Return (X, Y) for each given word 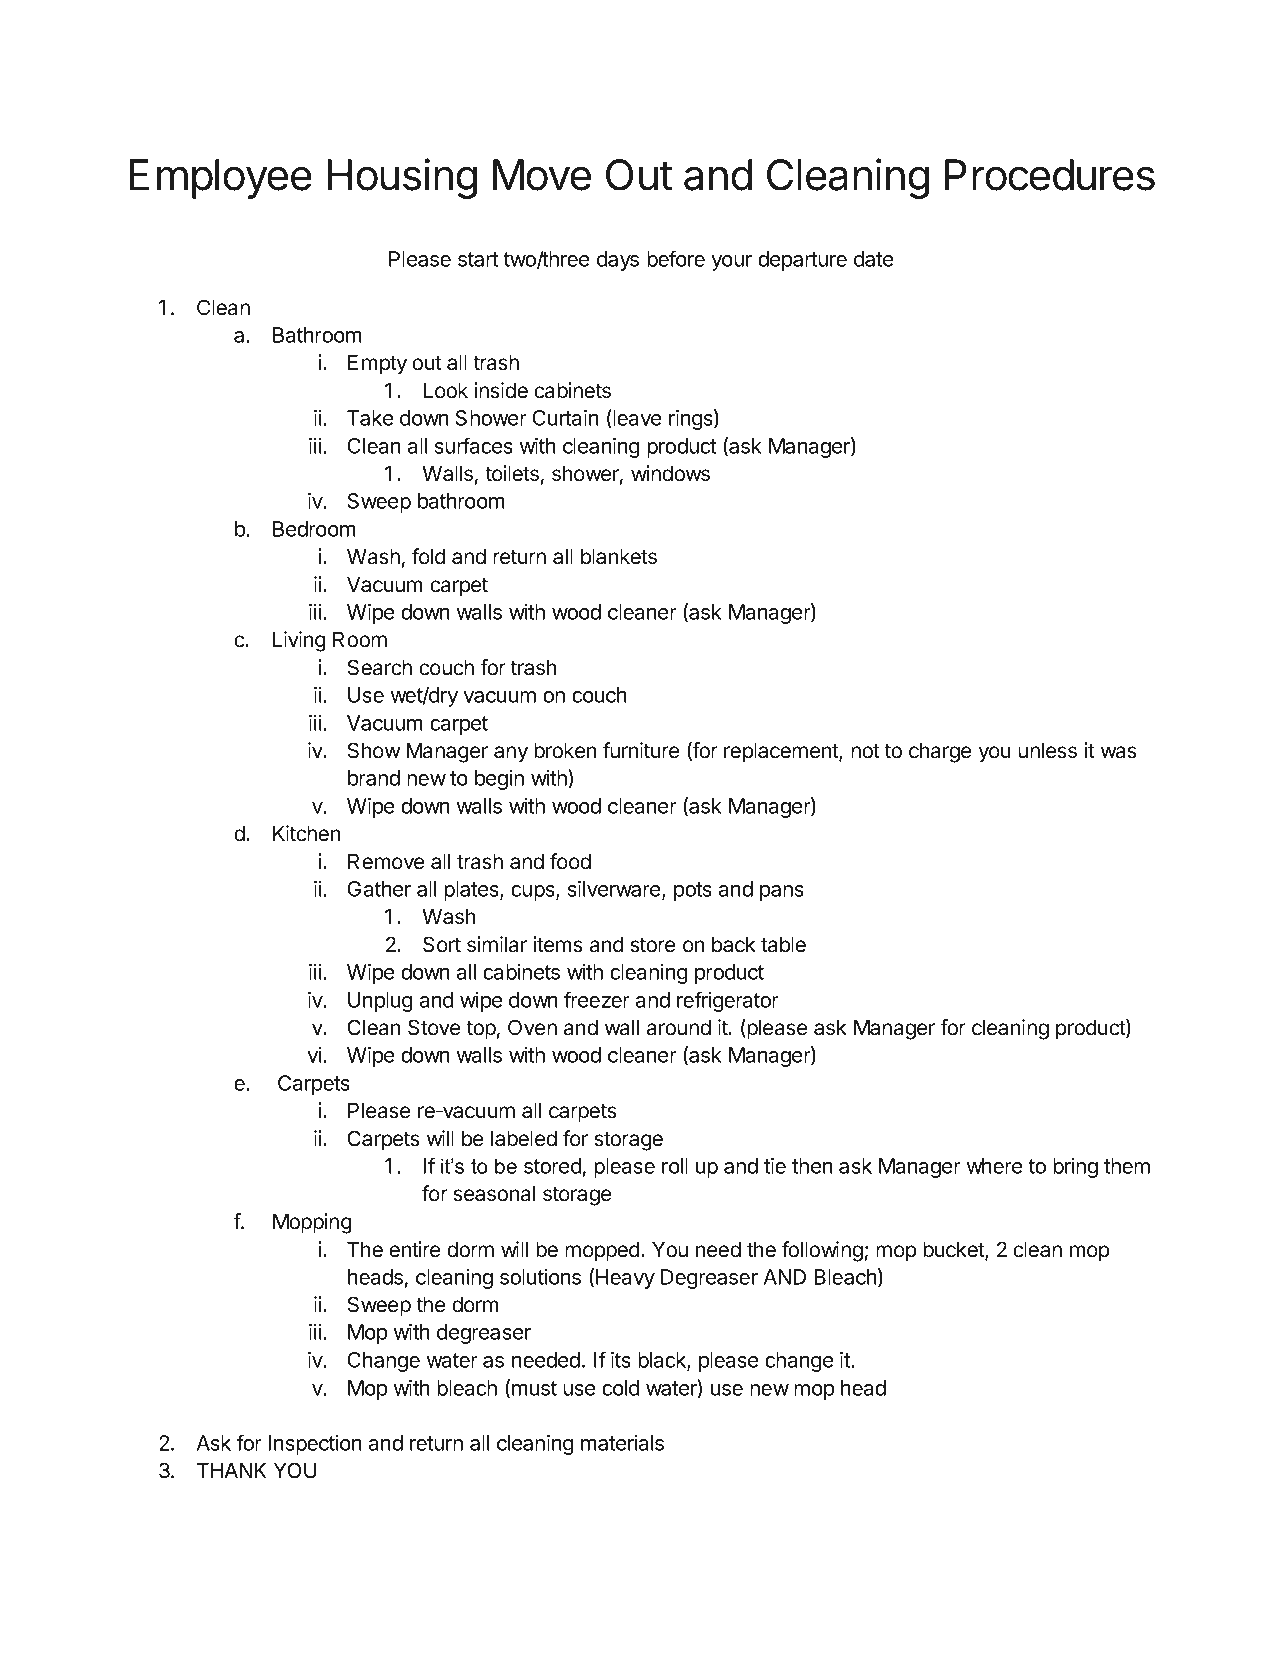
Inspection (315, 1445)
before (676, 258)
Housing (402, 178)
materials (622, 1443)
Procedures (1050, 175)
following (822, 1251)
